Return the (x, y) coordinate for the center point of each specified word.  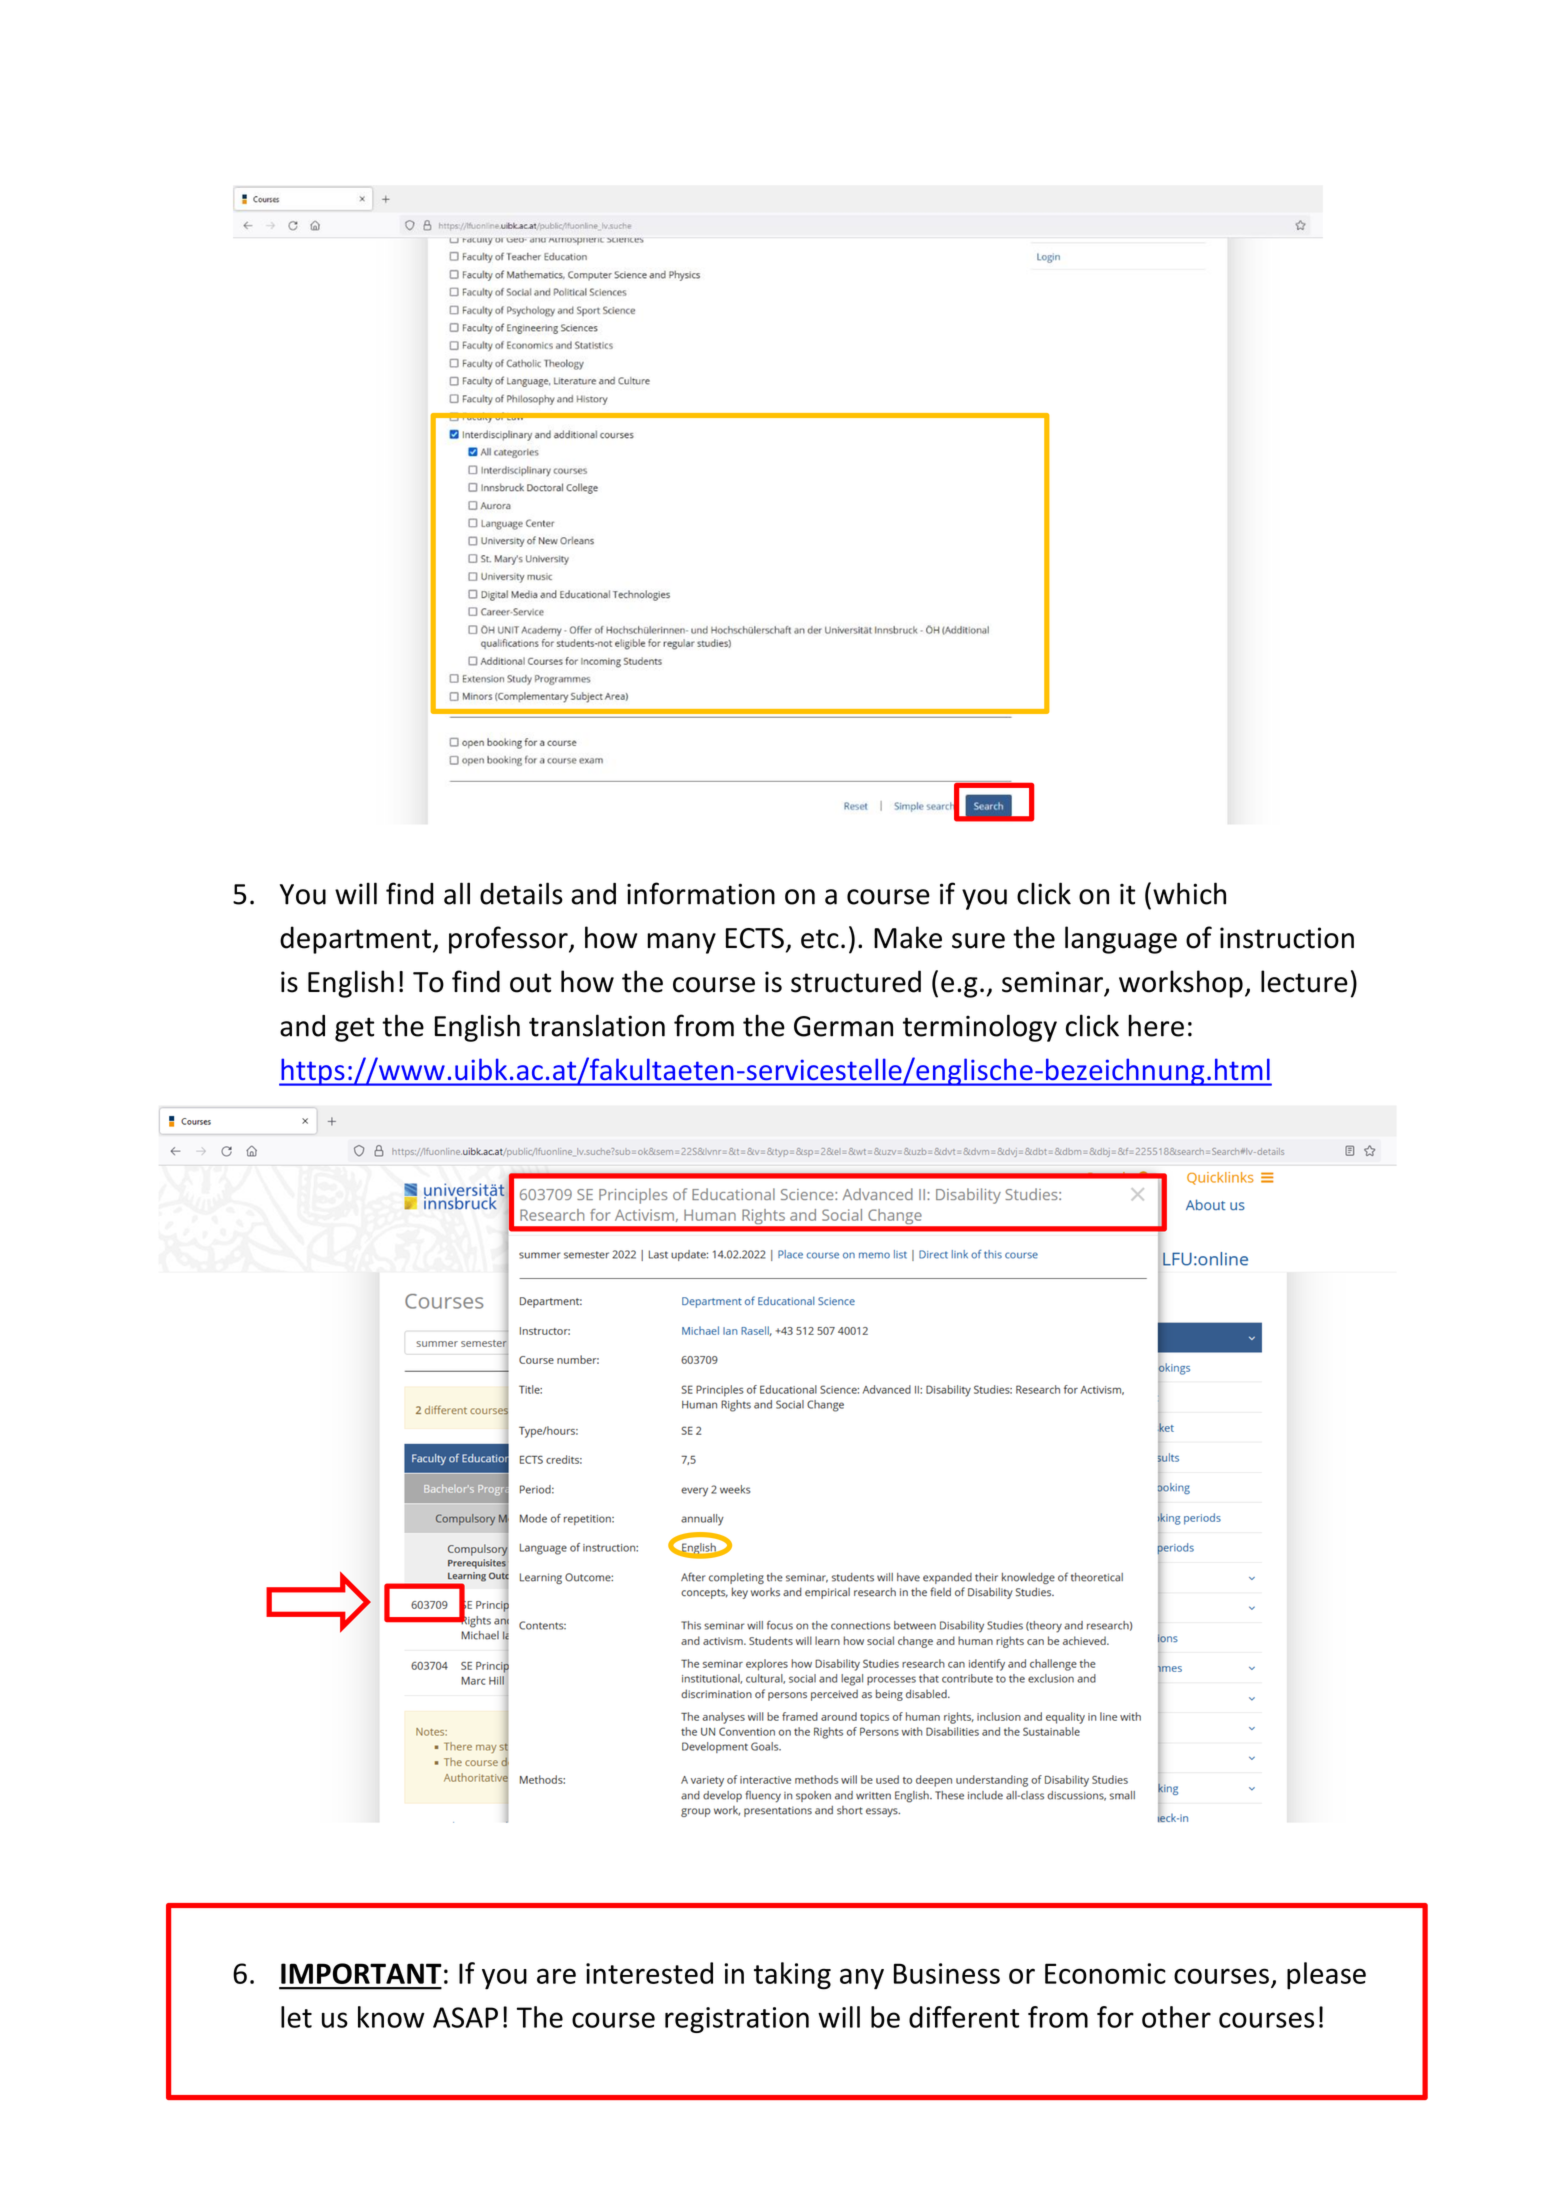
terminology (980, 1028)
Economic (1105, 1973)
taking (792, 1976)
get (354, 1029)
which (1189, 893)
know (391, 2017)
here (1156, 1025)
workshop (1181, 984)
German (843, 1026)
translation (597, 1025)
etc (820, 939)
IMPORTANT (361, 1973)
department (355, 940)
